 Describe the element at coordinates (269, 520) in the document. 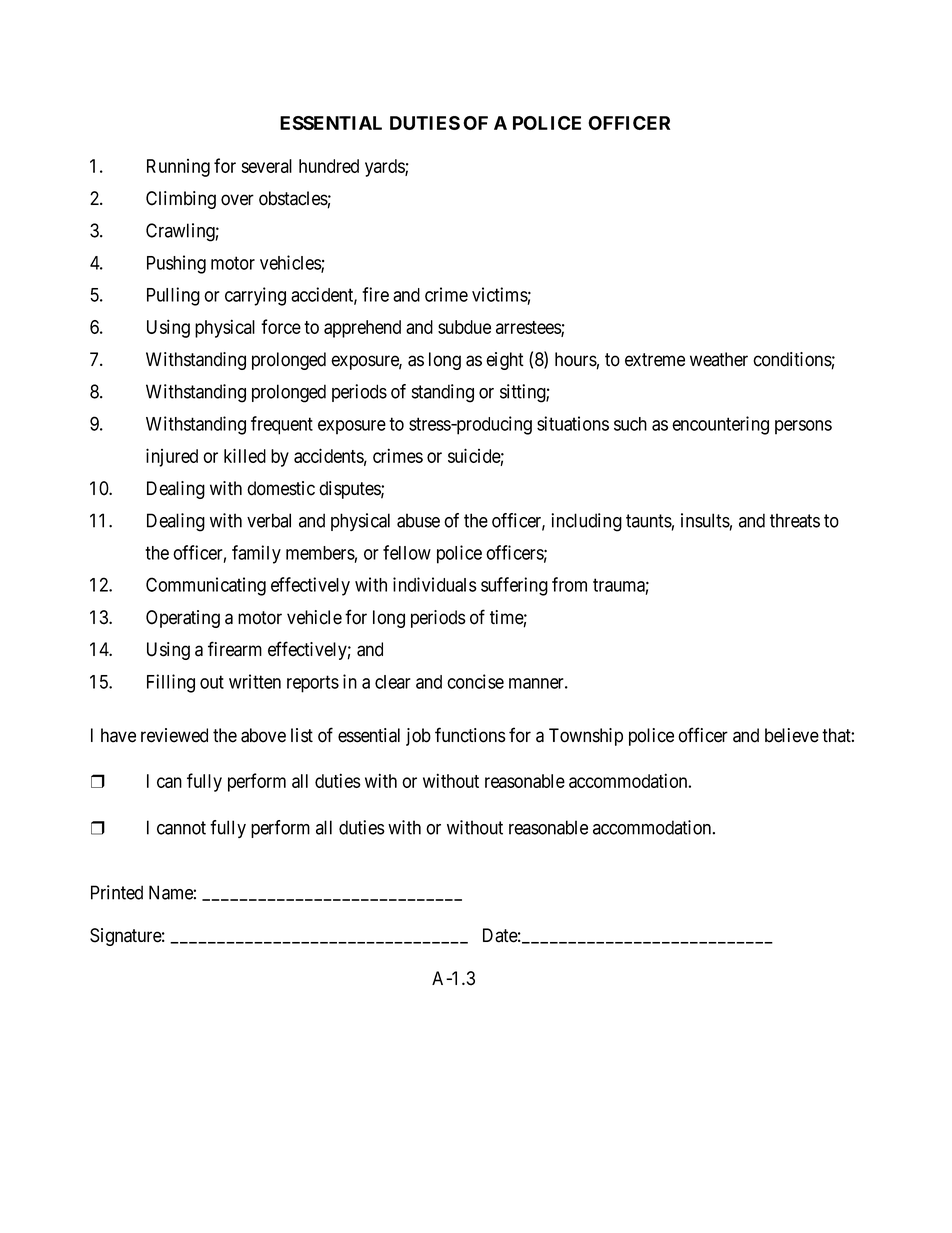

I see `verbal` at that location.
